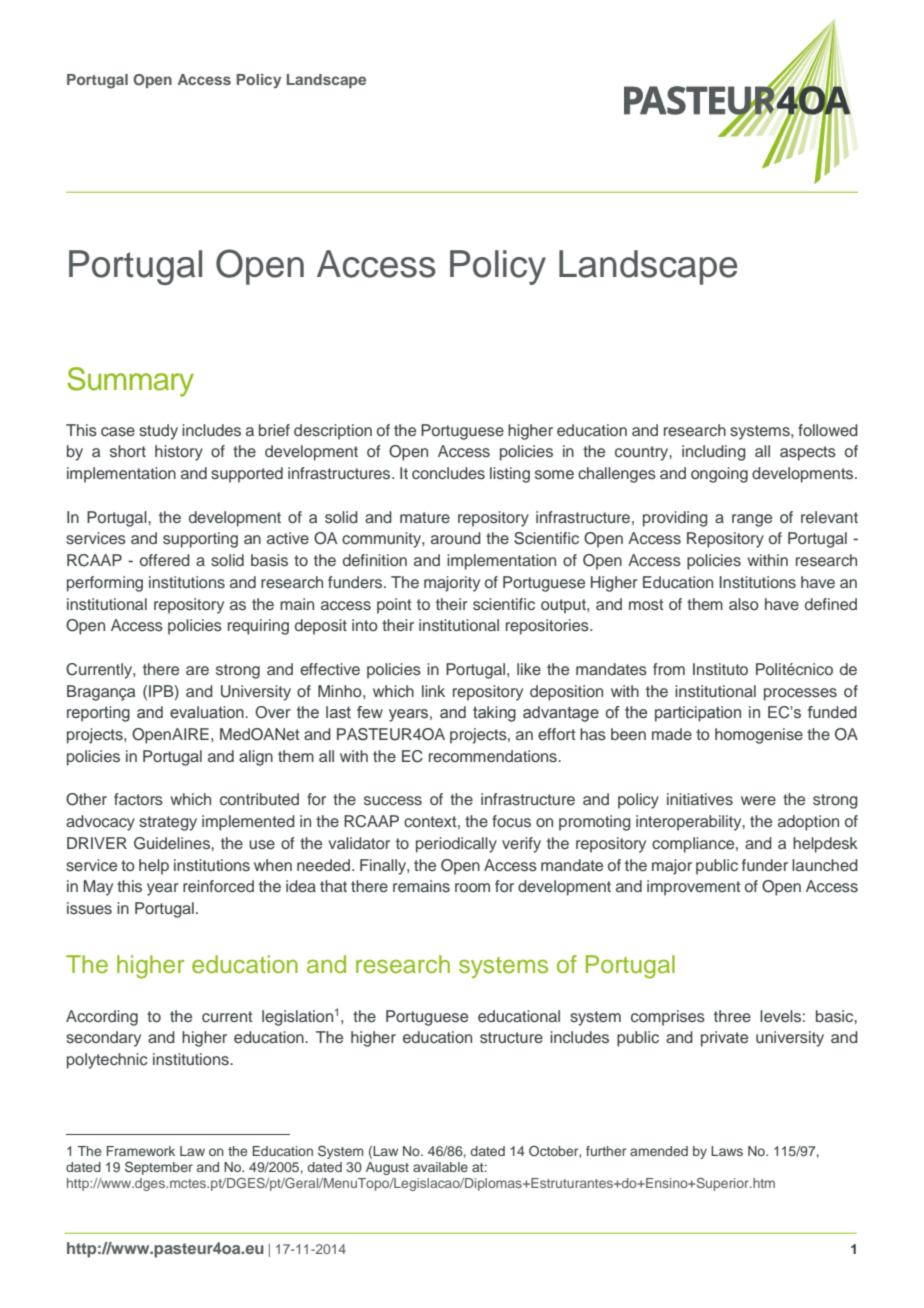 This document has height=1308, width=924. What do you see at coordinates (138, 799) in the document?
I see `factors` at bounding box center [138, 799].
